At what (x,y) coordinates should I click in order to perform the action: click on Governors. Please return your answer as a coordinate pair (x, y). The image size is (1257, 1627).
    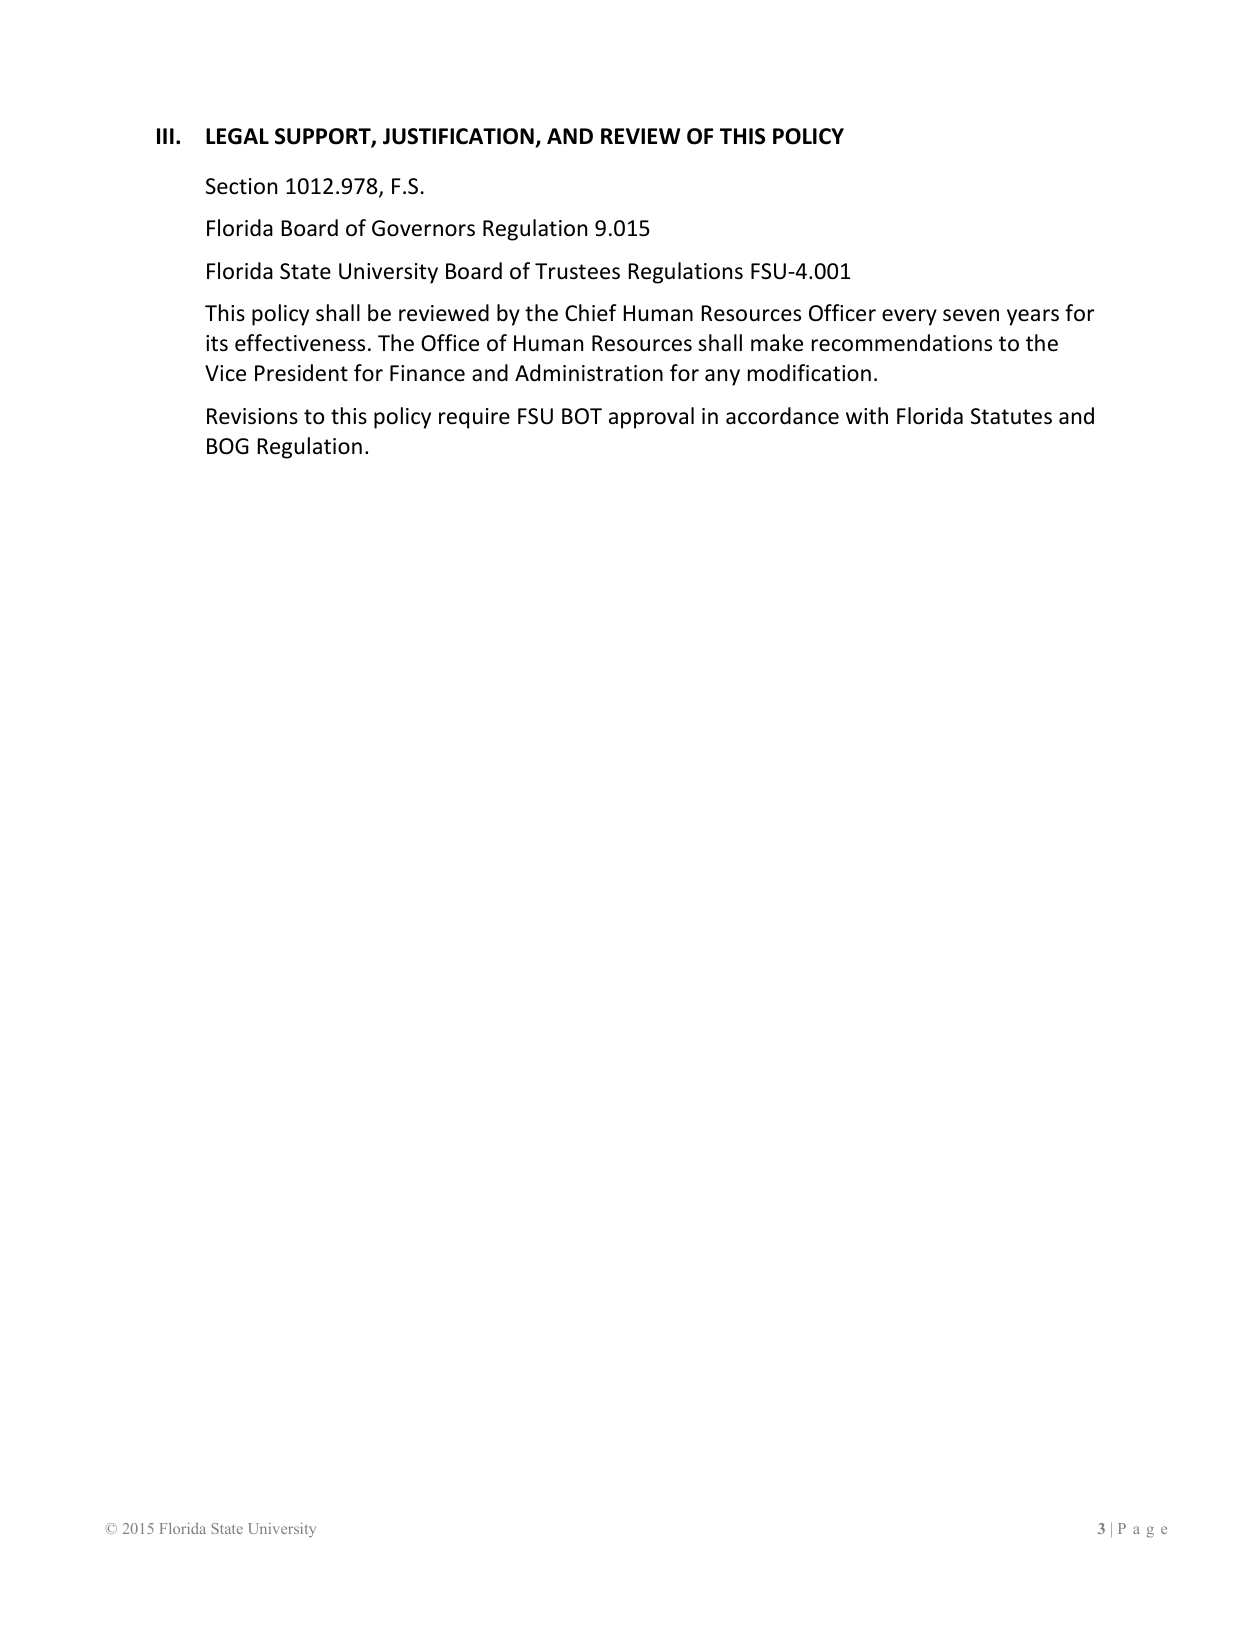
    Looking at the image, I should click on (423, 228).
